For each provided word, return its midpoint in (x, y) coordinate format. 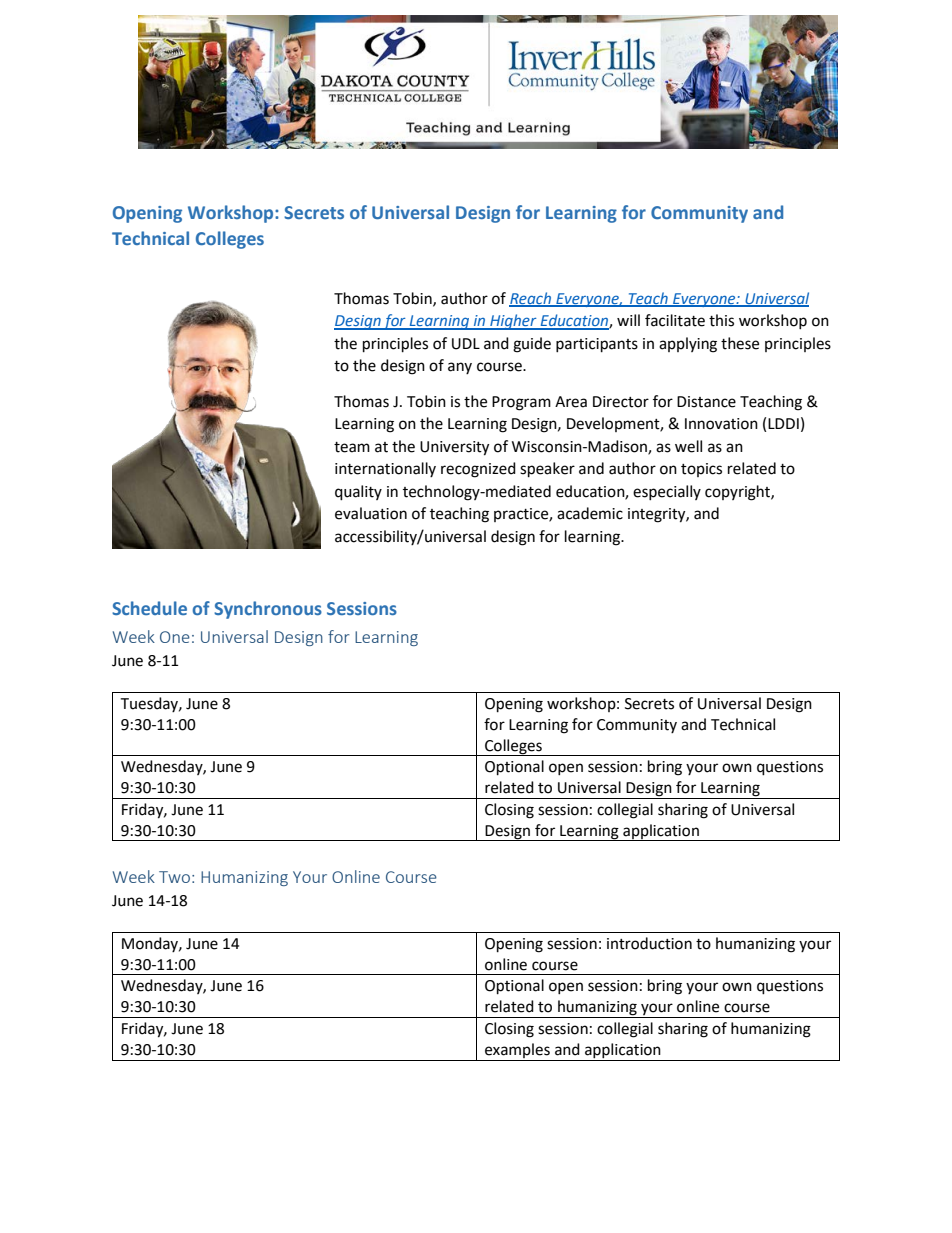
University (454, 448)
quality (358, 493)
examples (517, 1050)
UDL (466, 344)
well (688, 446)
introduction (649, 943)
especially (667, 492)
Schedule (149, 608)
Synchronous (268, 610)
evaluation (371, 513)
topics (701, 470)
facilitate (675, 320)
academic (590, 513)
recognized (478, 470)
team (352, 447)
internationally (385, 469)
